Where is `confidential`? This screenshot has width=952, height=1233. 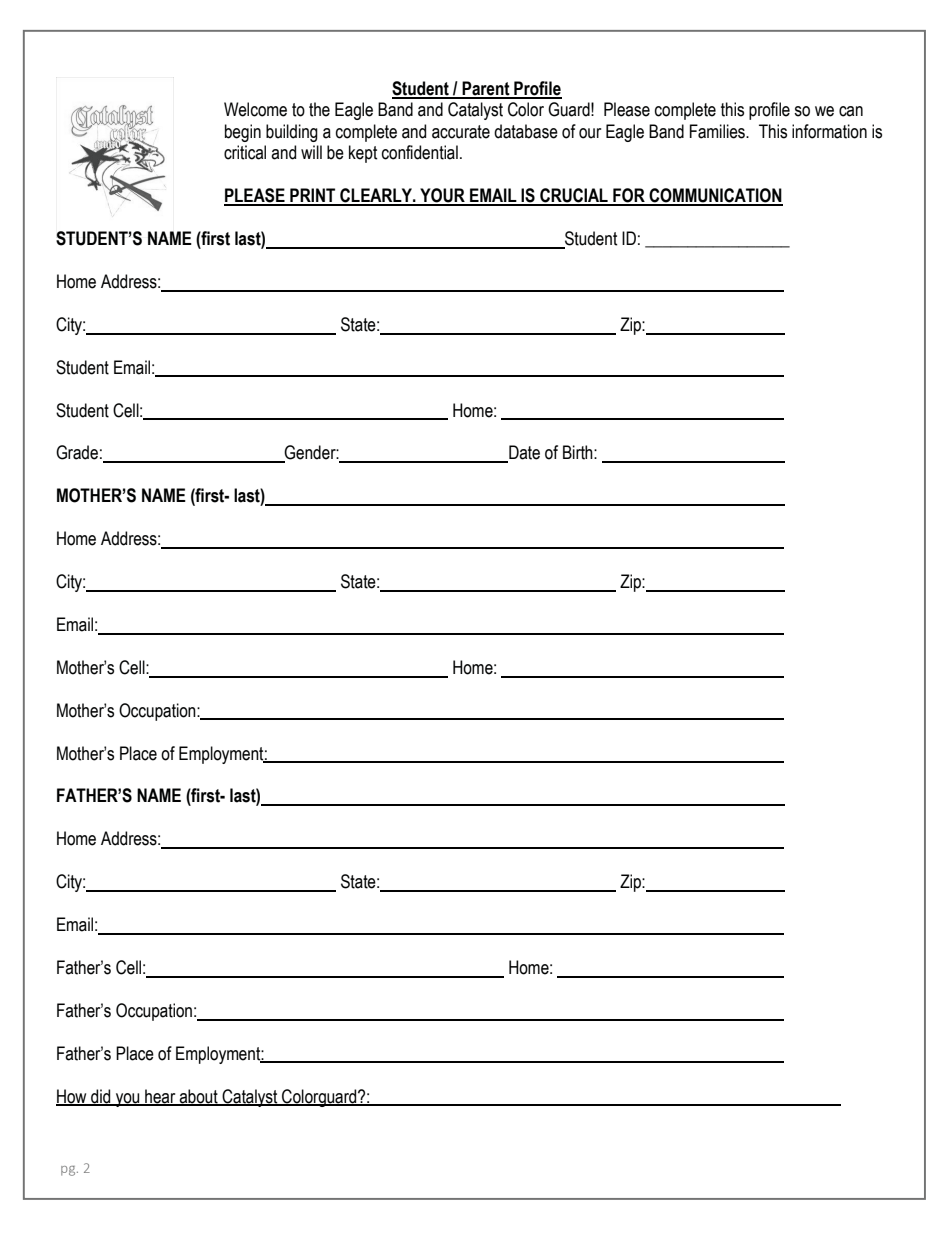 confidential is located at coordinates (420, 152).
